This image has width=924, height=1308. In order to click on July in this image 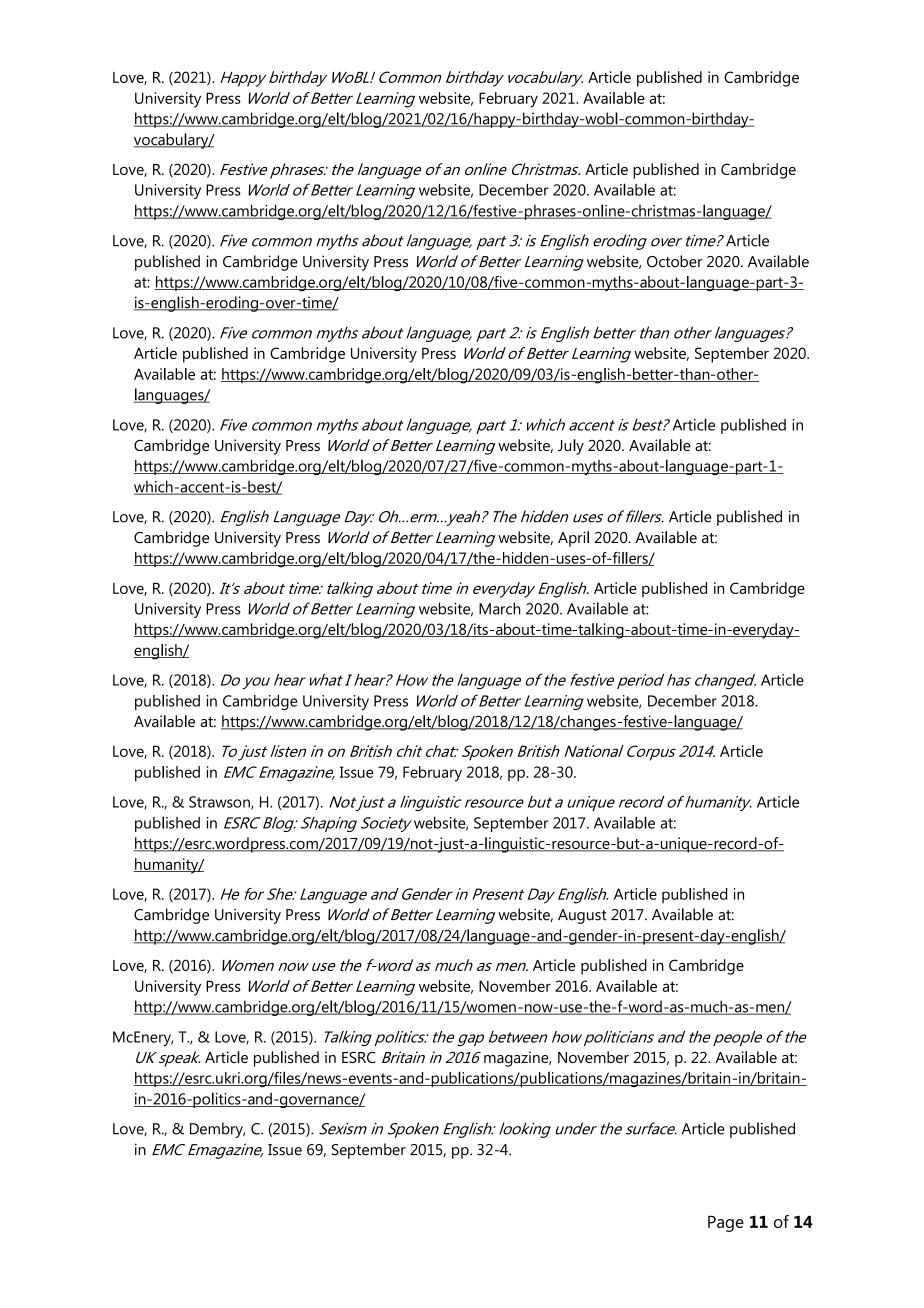, I will do `click(571, 447)`.
